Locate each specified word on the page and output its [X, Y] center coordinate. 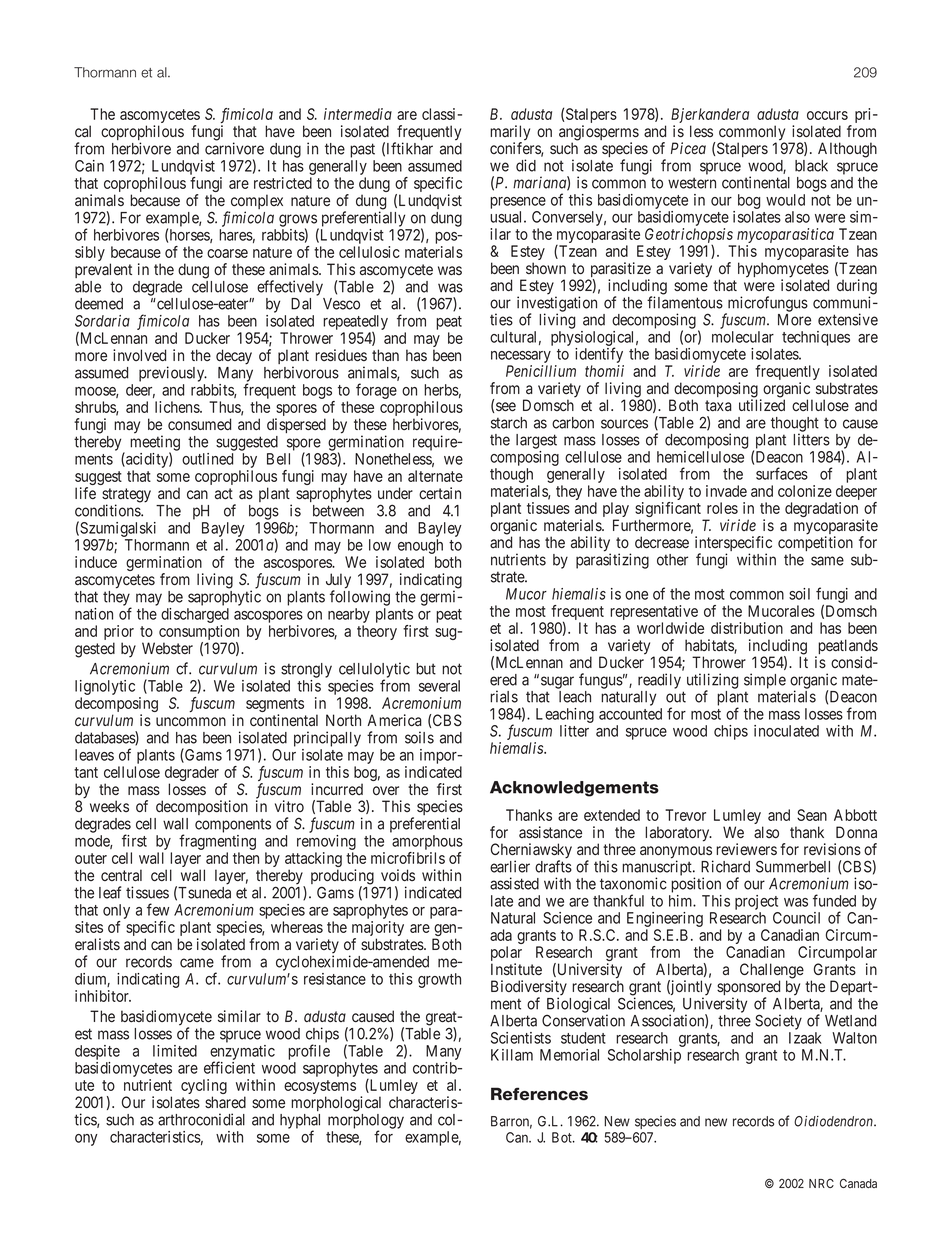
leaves [94, 755]
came [197, 963]
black [811, 166]
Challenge [772, 972]
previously [173, 374]
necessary [521, 358]
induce [96, 562]
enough [419, 548]
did [526, 165]
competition [815, 543]
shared [225, 1102]
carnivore [234, 148]
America [394, 720]
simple [765, 681]
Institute [516, 969]
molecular [743, 337]
